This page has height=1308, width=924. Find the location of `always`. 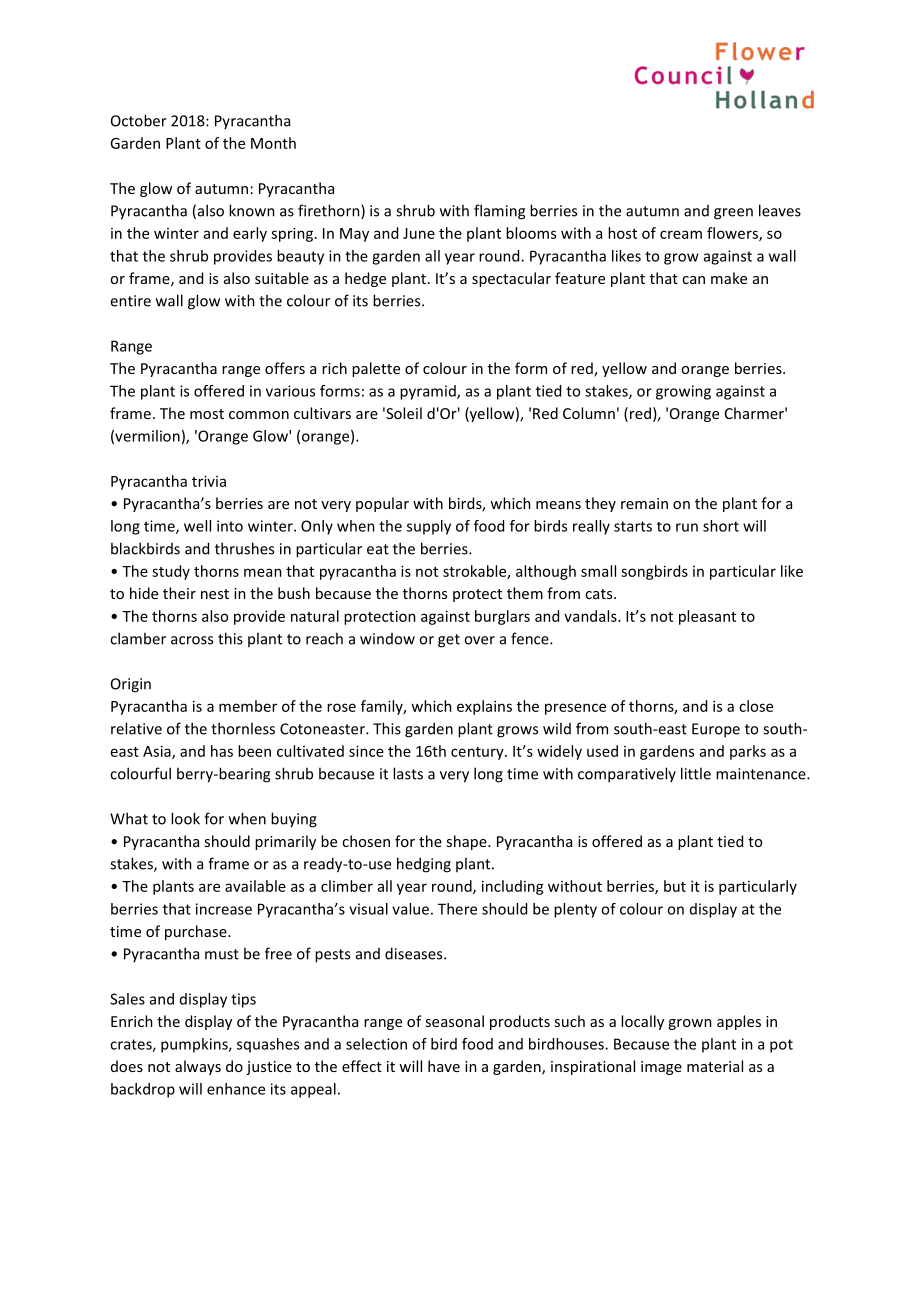

always is located at coordinates (198, 1067).
